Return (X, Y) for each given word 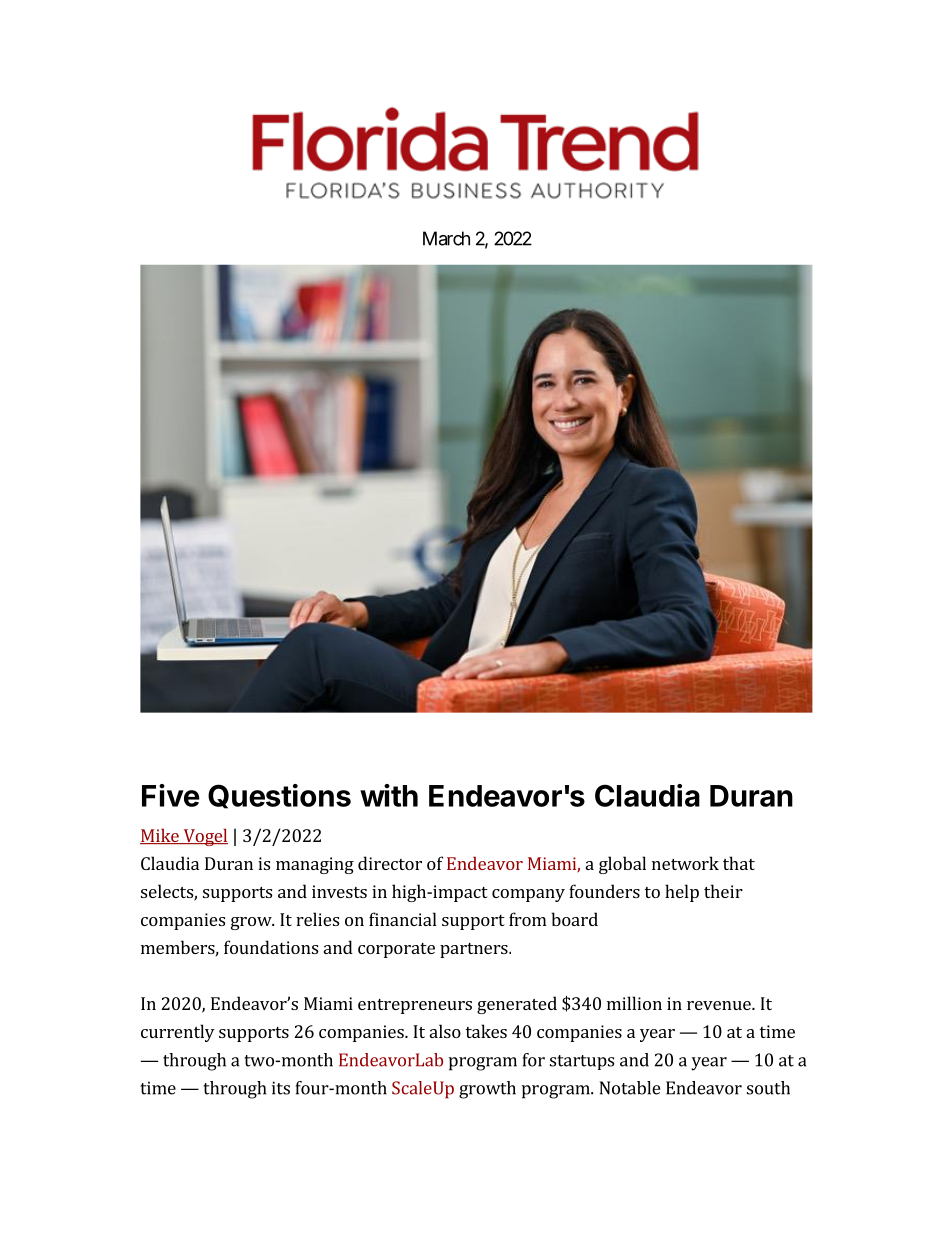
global (622, 865)
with (389, 795)
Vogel (204, 837)
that (739, 863)
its (281, 1088)
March (446, 238)
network (685, 863)
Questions (279, 796)
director (390, 863)
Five (171, 795)
